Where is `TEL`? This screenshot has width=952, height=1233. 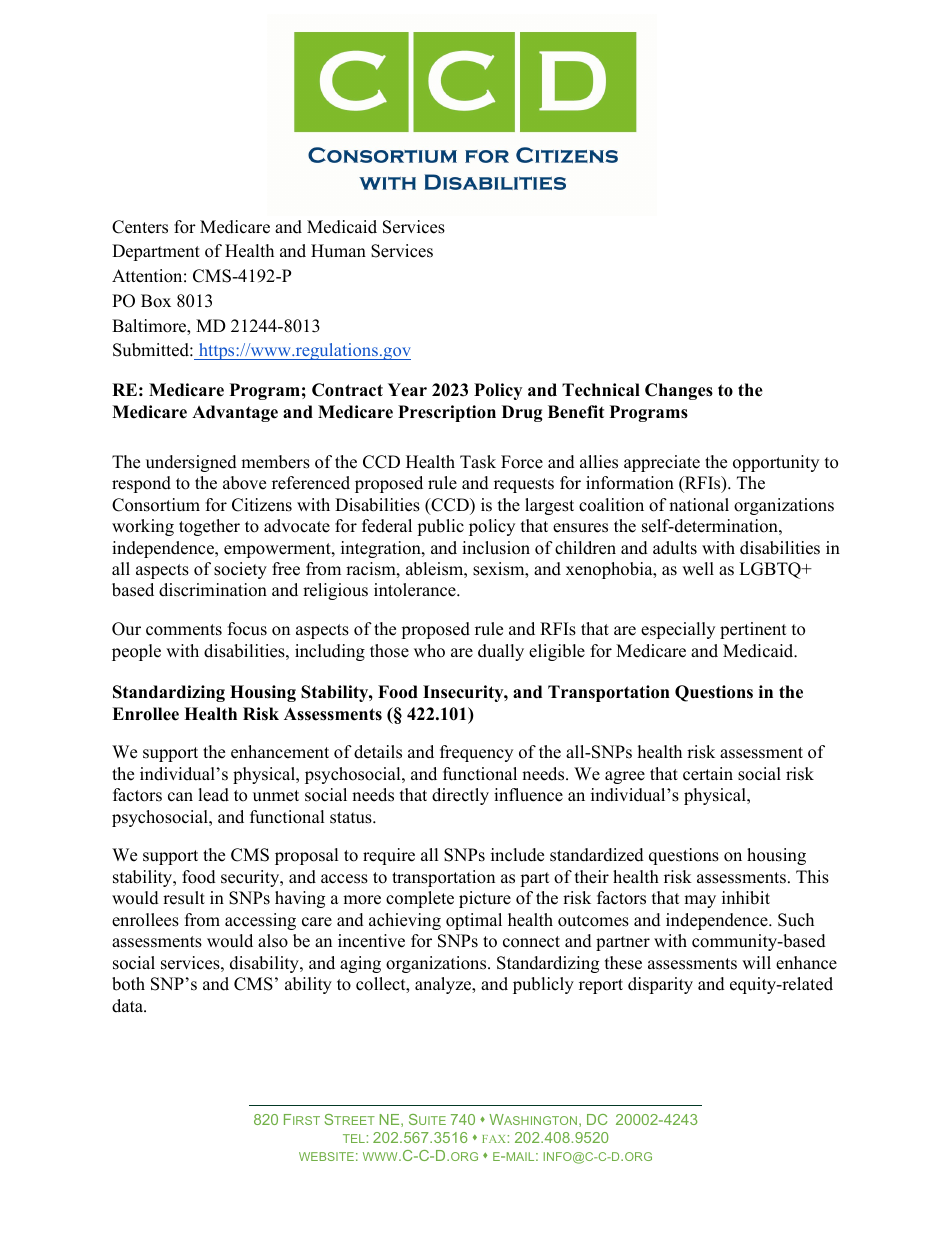
TEL is located at coordinates (354, 1138).
